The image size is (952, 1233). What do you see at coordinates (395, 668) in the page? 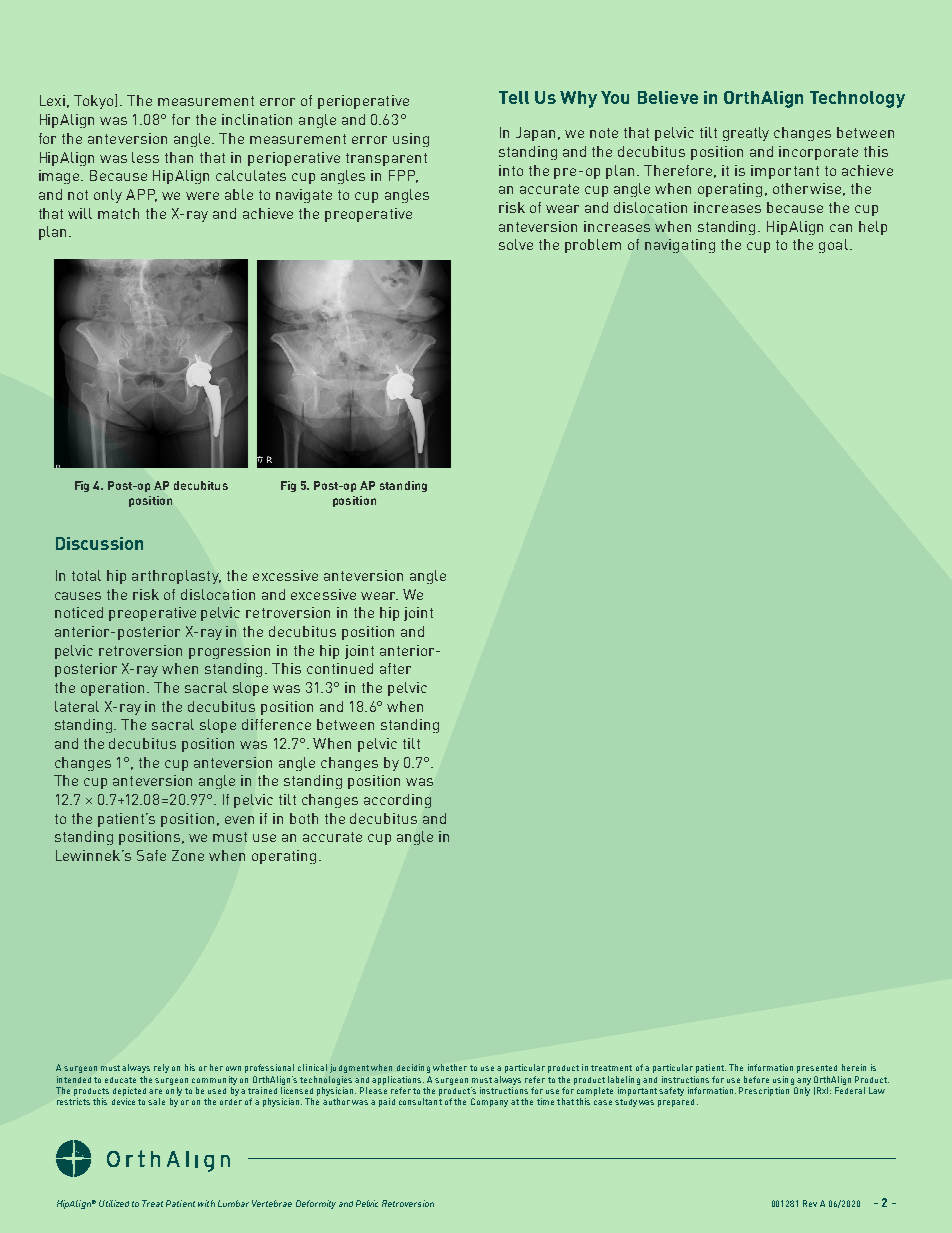
I see `after` at bounding box center [395, 668].
